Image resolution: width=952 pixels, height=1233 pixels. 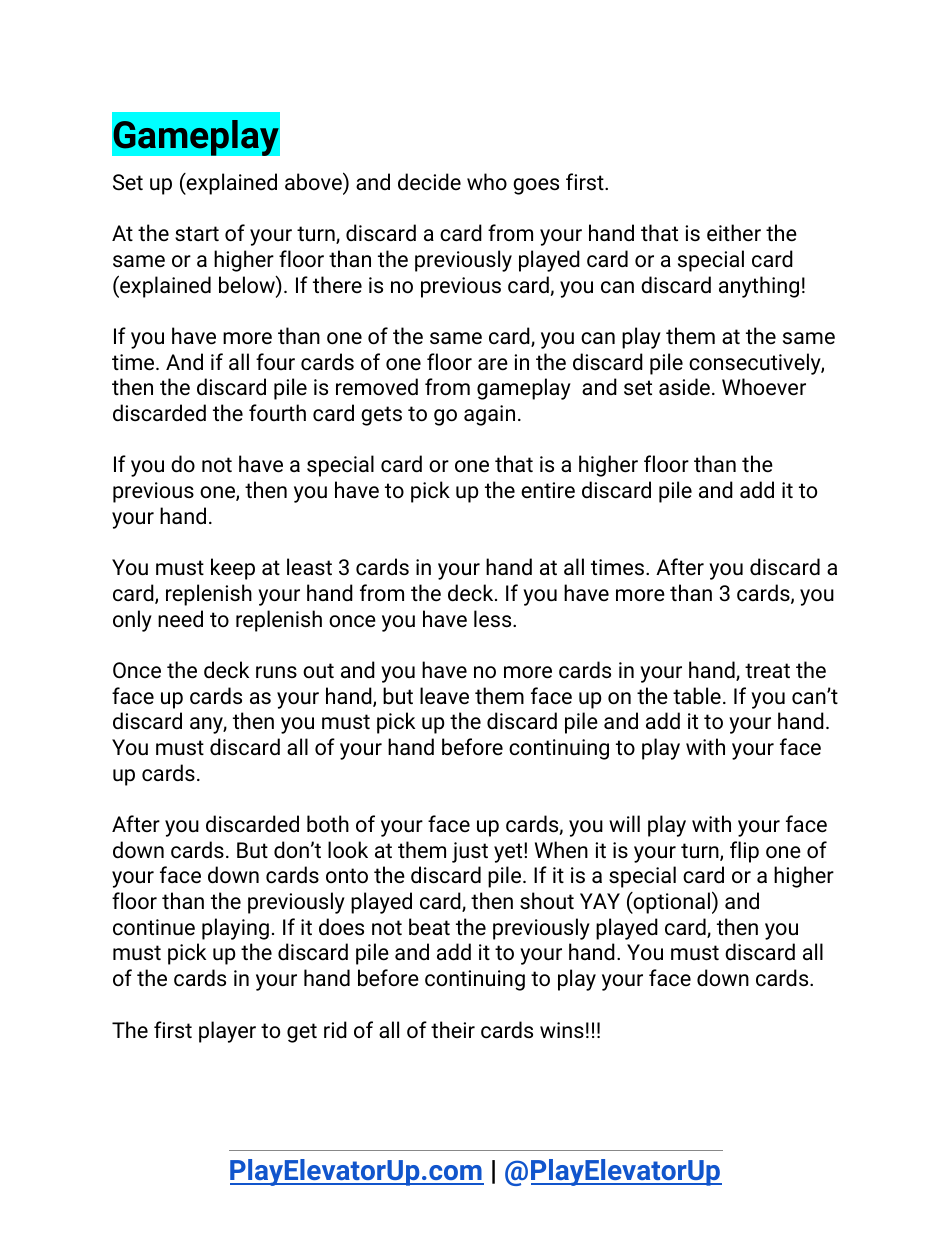 I want to click on decide, so click(x=429, y=182).
